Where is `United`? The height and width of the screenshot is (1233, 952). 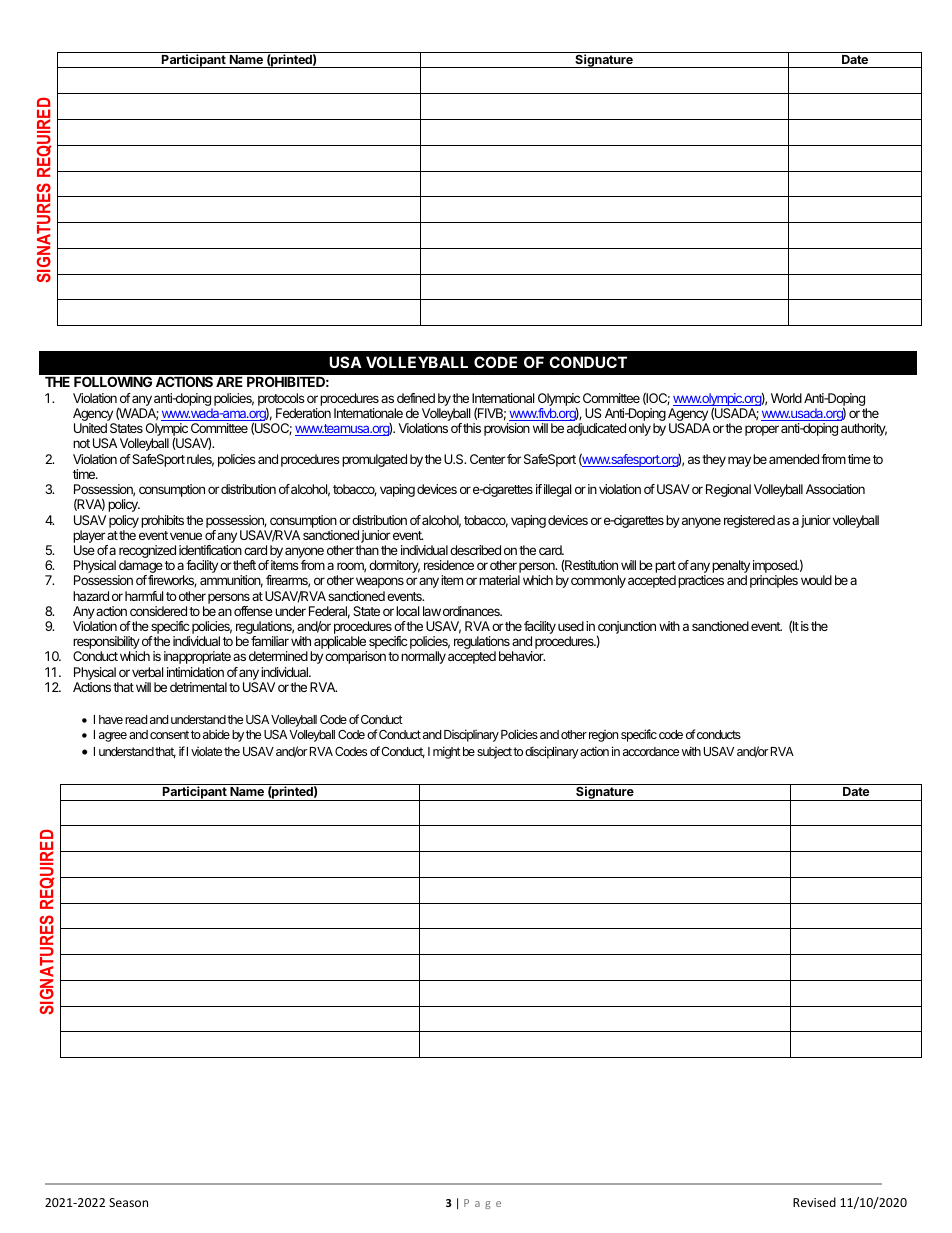 United is located at coordinates (90, 428).
